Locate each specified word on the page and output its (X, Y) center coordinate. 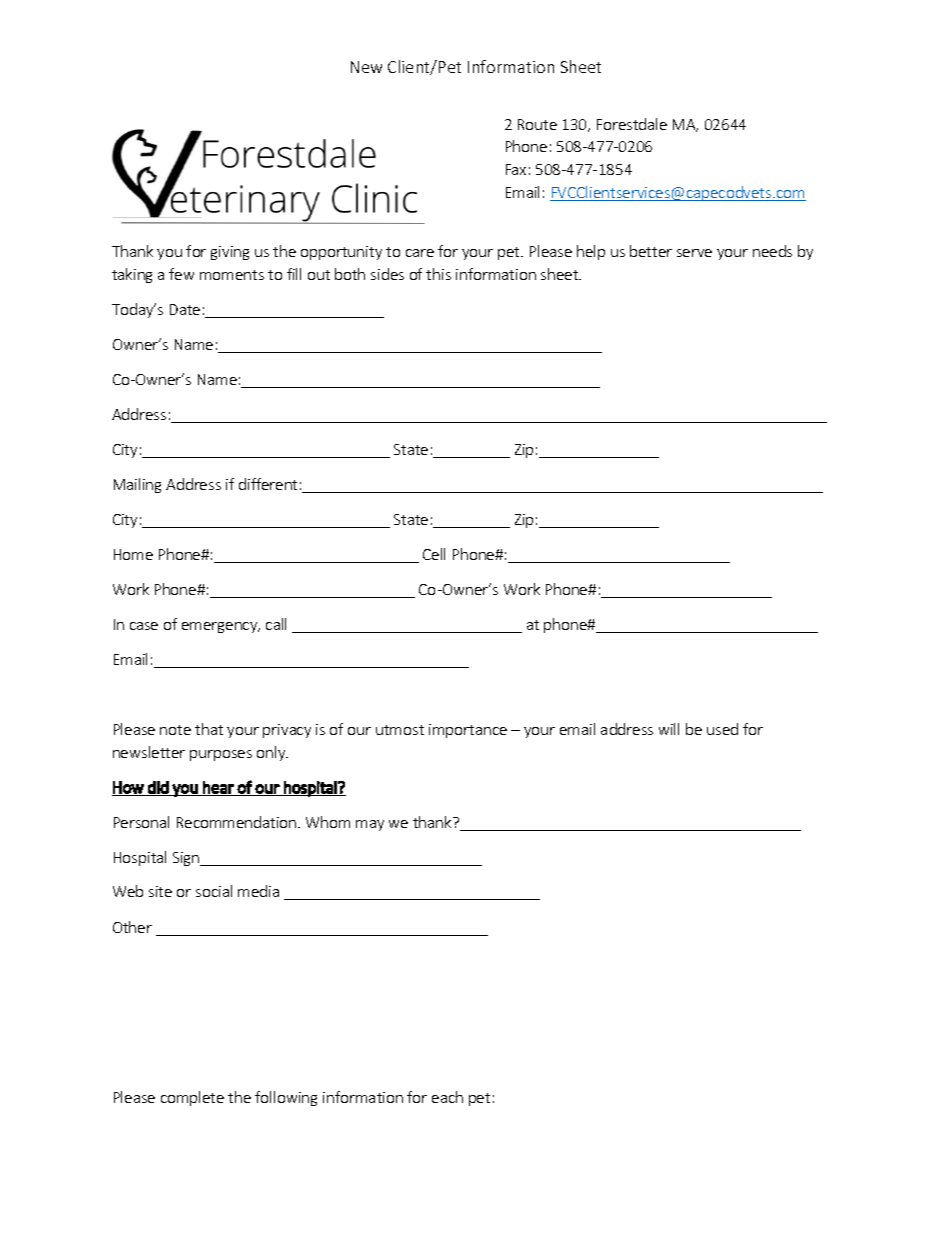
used (722, 729)
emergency (221, 627)
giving (230, 253)
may (370, 825)
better (651, 251)
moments (232, 275)
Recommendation (238, 822)
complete (192, 1098)
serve (694, 253)
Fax (516, 169)
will (669, 729)
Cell (434, 554)
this (438, 274)
